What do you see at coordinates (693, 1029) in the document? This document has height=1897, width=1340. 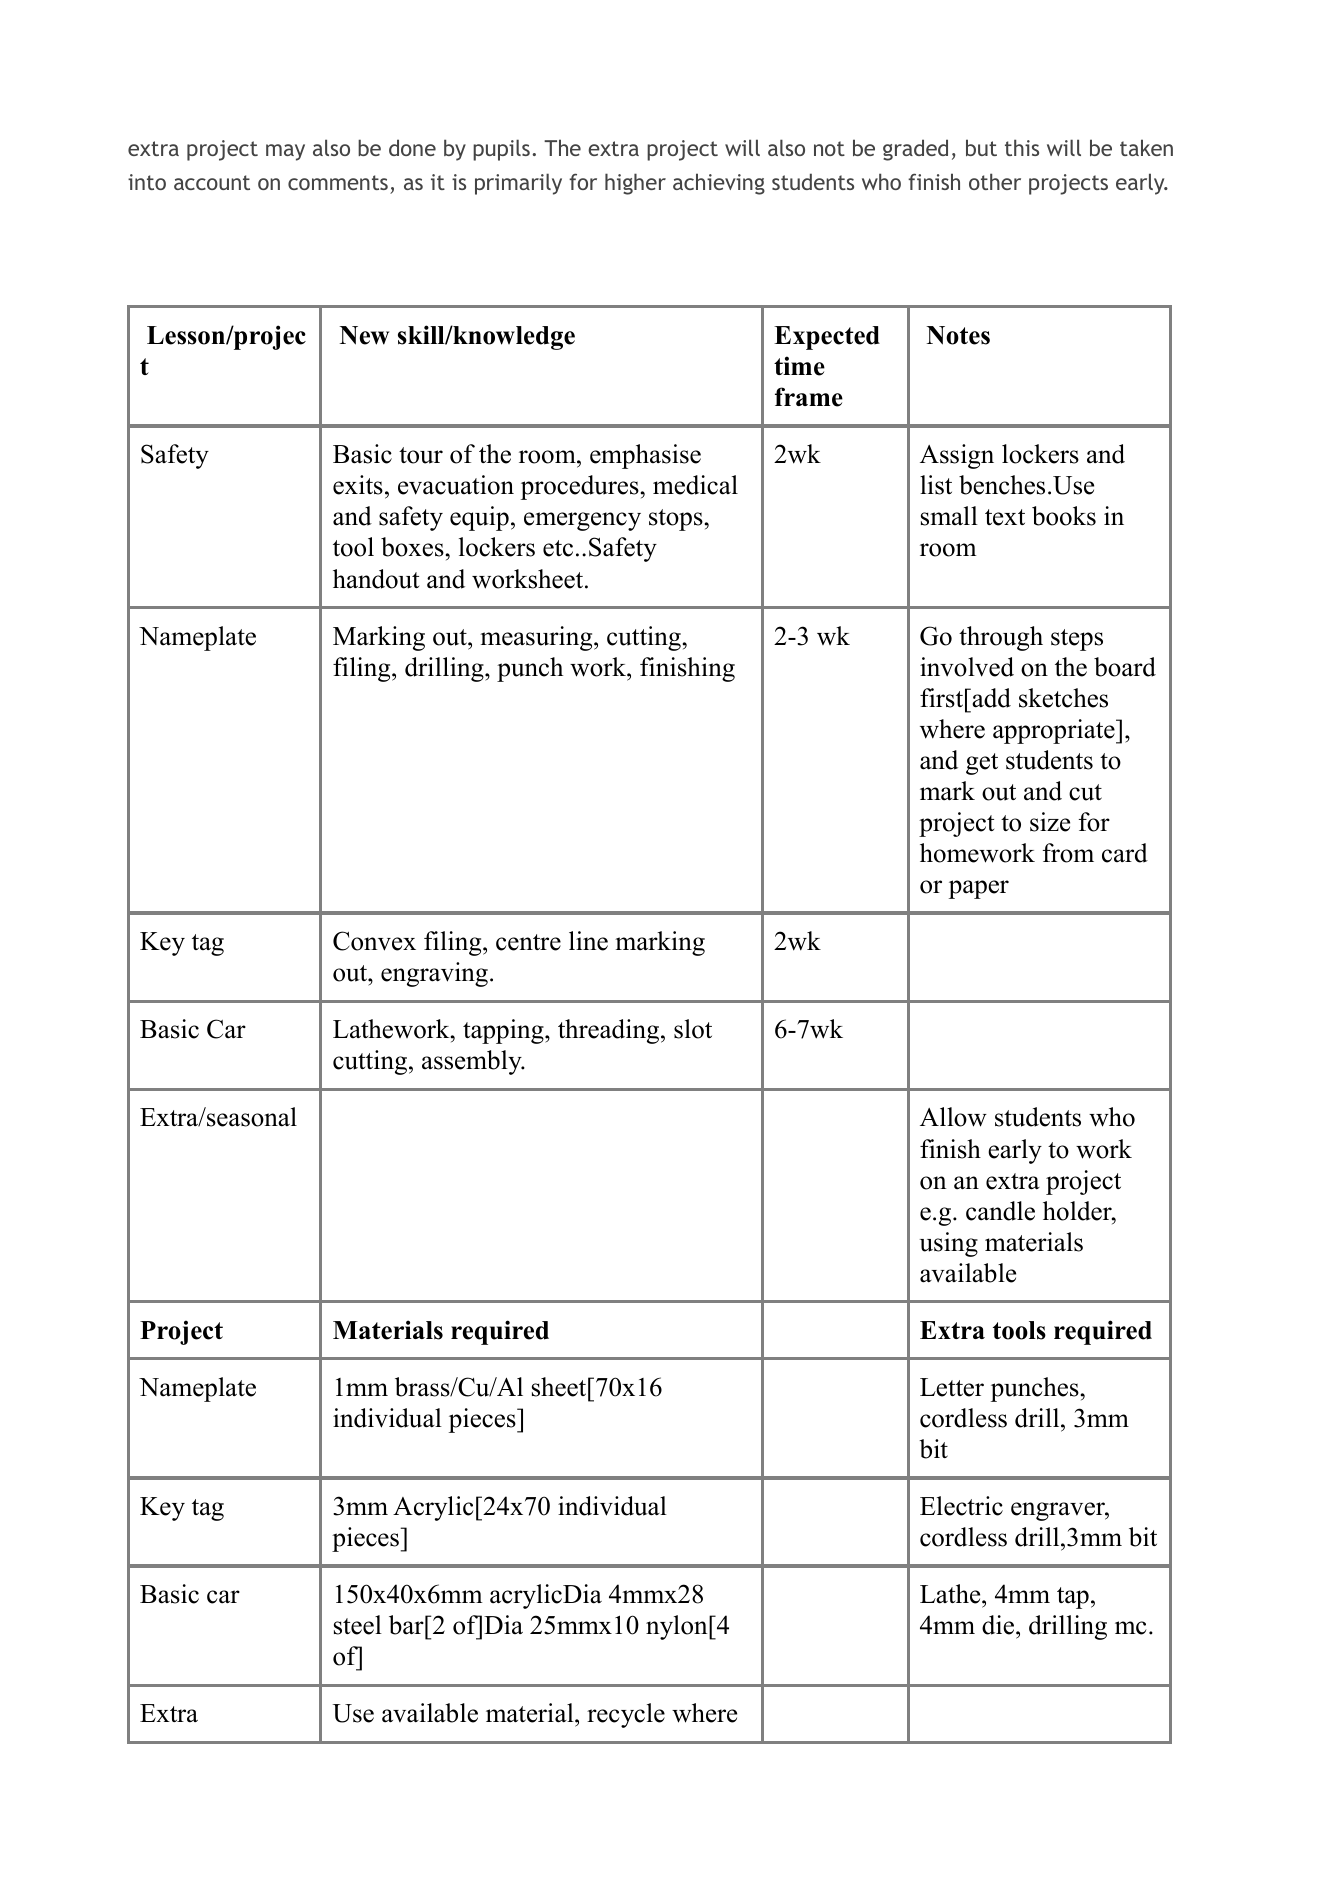 I see `slot` at bounding box center [693, 1029].
